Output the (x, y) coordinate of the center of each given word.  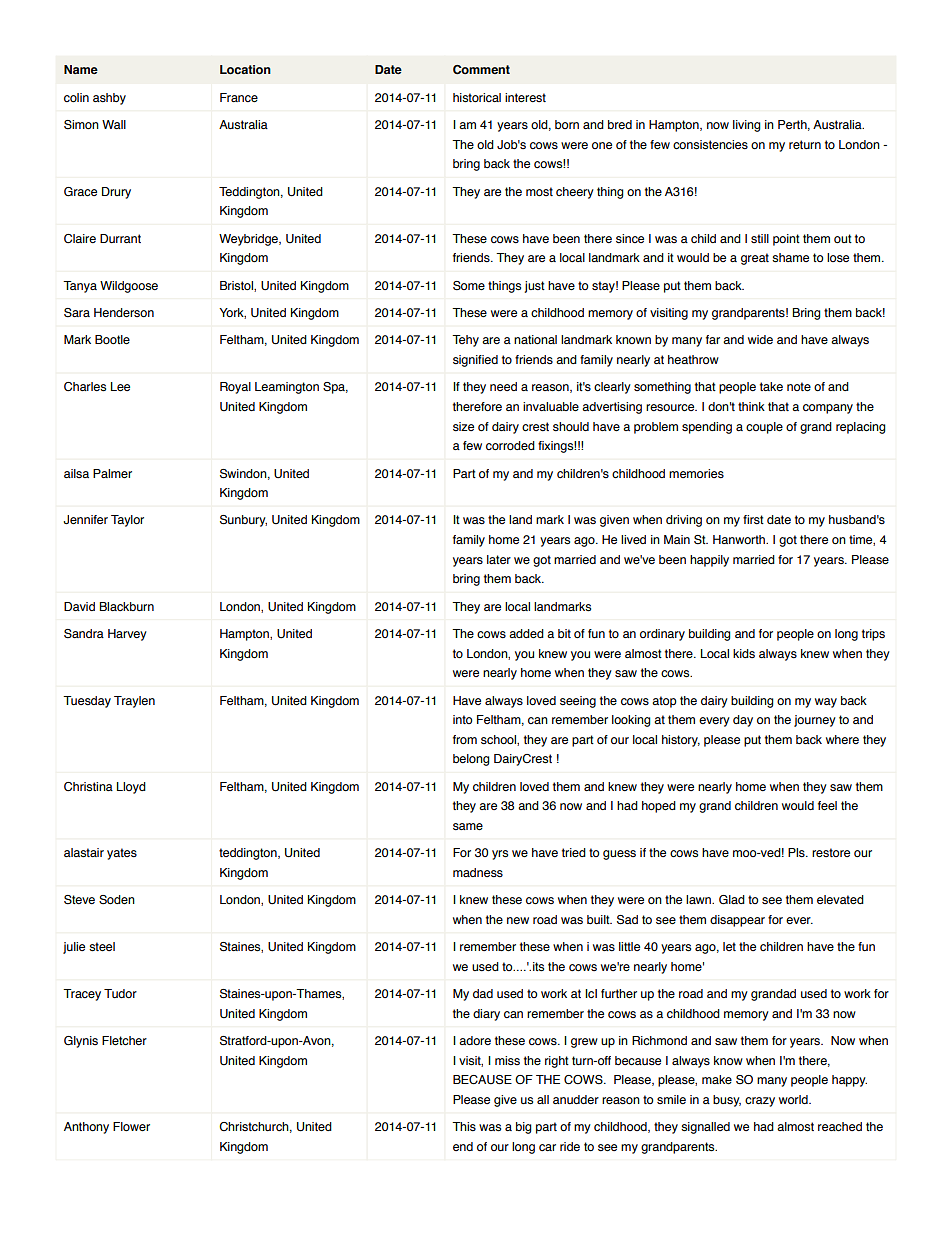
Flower (131, 1126)
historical (477, 98)
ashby (109, 99)
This (464, 1126)
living (747, 126)
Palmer (112, 473)
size (463, 426)
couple (764, 428)
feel (827, 805)
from (465, 739)
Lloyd (131, 788)
